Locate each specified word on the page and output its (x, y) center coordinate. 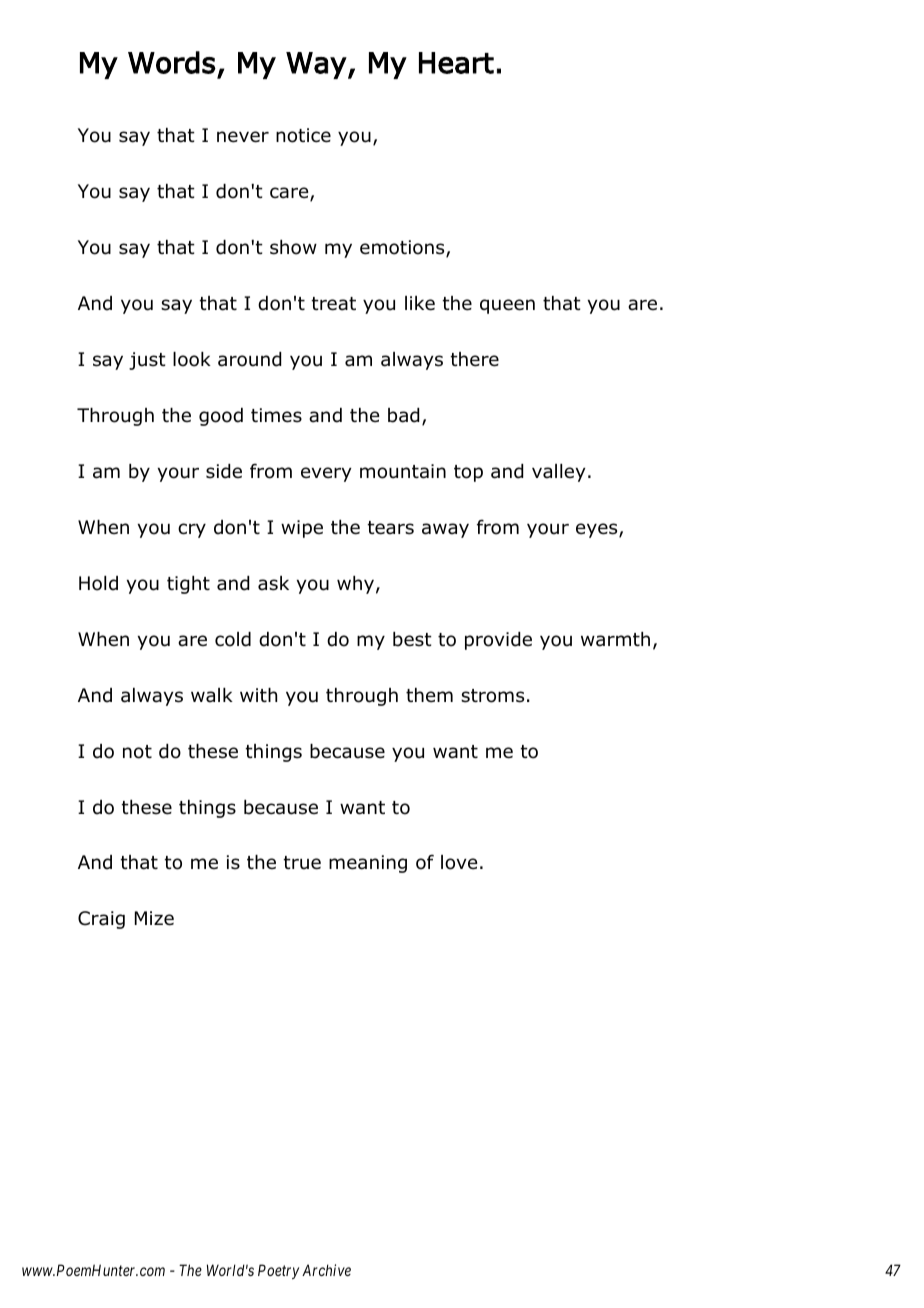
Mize (154, 918)
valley (558, 473)
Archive (326, 1270)
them (429, 695)
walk (212, 695)
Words (172, 62)
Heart (456, 63)
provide (498, 641)
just (147, 361)
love (459, 862)
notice (303, 135)
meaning (368, 864)
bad (403, 415)
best (412, 639)
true (302, 863)
